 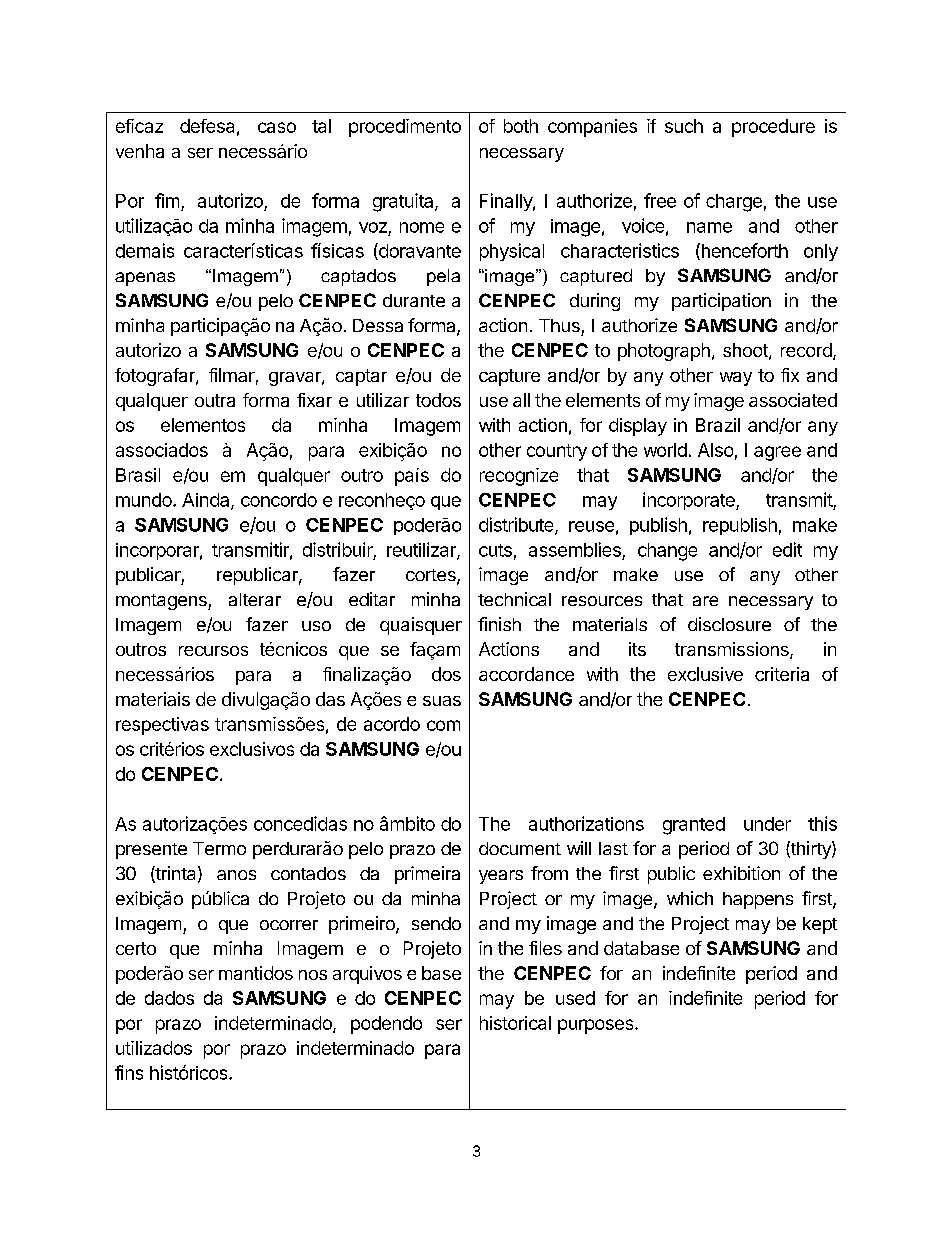 I want to click on dados, so click(x=169, y=998).
